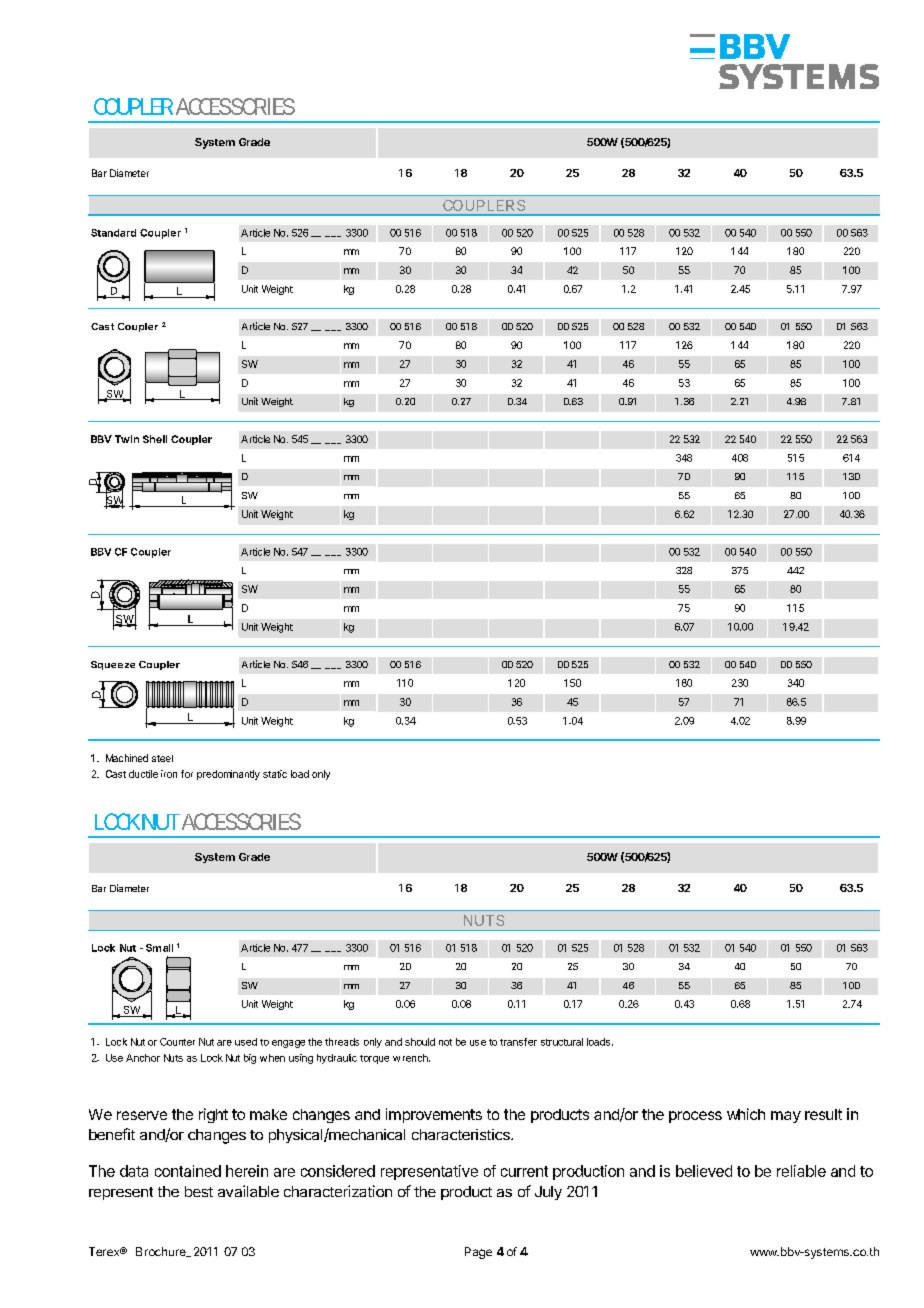 The height and width of the image is (1308, 924). What do you see at coordinates (562, 1042) in the image?
I see `structural` at bounding box center [562, 1042].
